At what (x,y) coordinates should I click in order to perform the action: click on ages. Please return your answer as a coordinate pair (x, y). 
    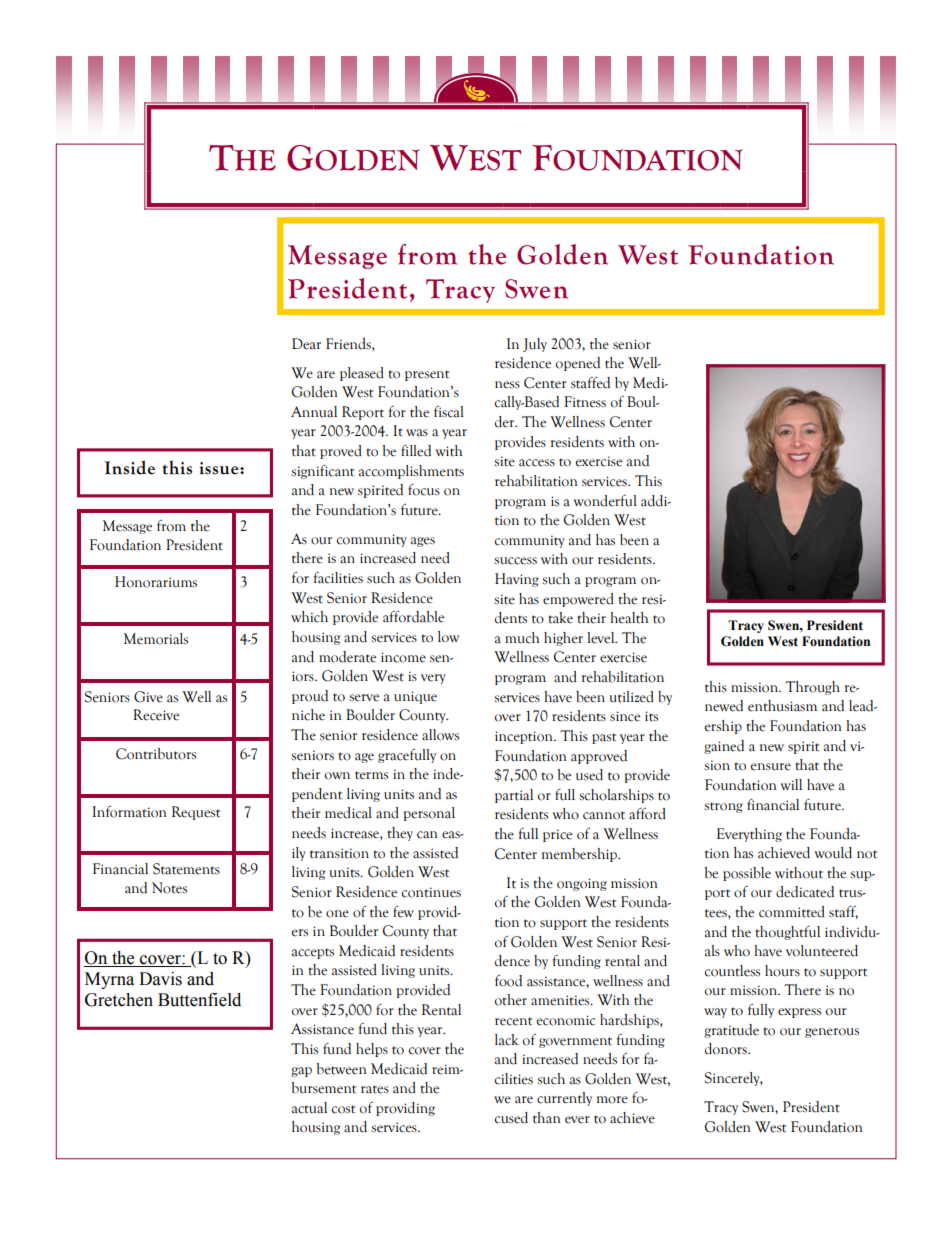
    Looking at the image, I should click on (423, 542).
